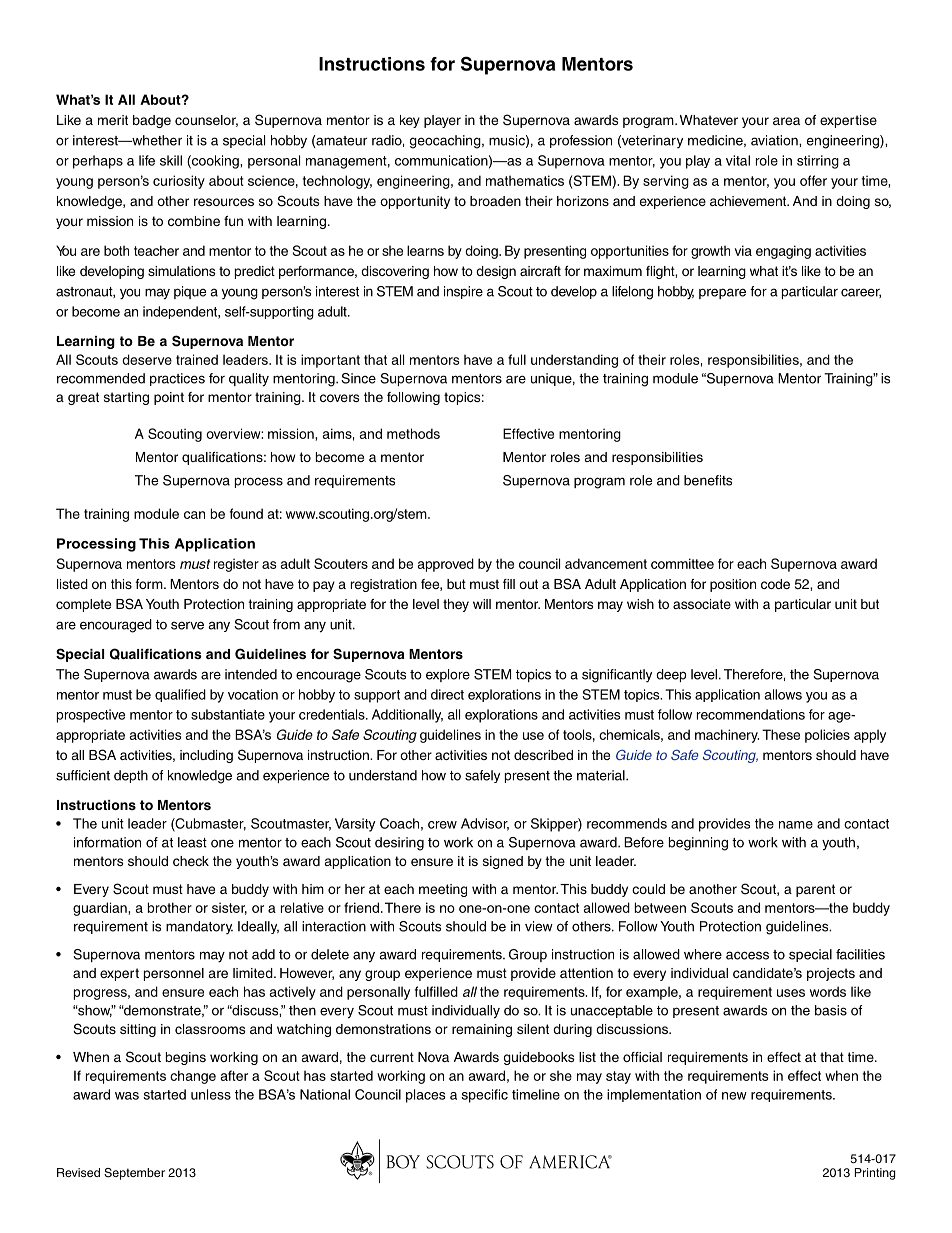 The image size is (952, 1233). What do you see at coordinates (169, 398) in the image?
I see `point` at bounding box center [169, 398].
